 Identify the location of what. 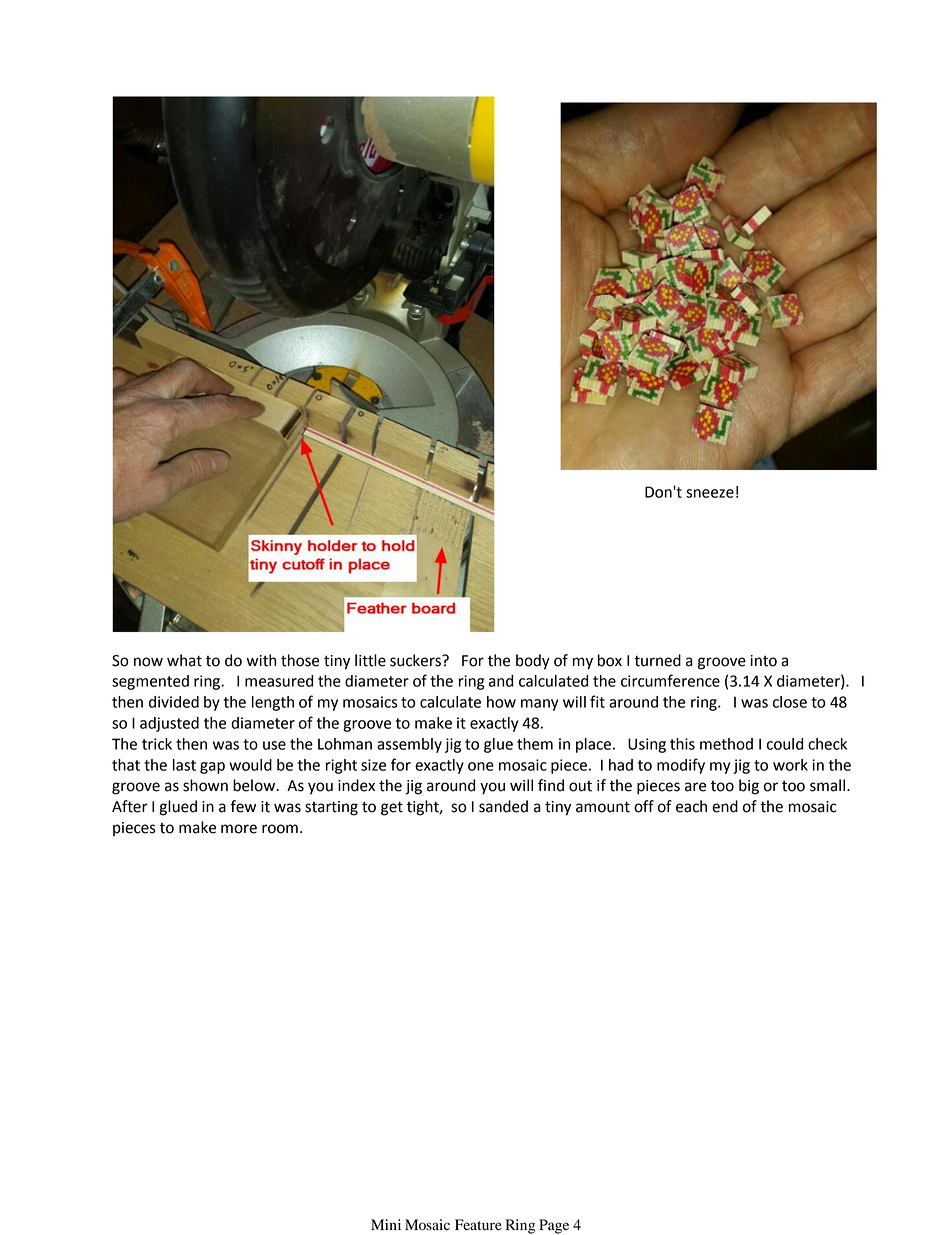
(184, 660).
